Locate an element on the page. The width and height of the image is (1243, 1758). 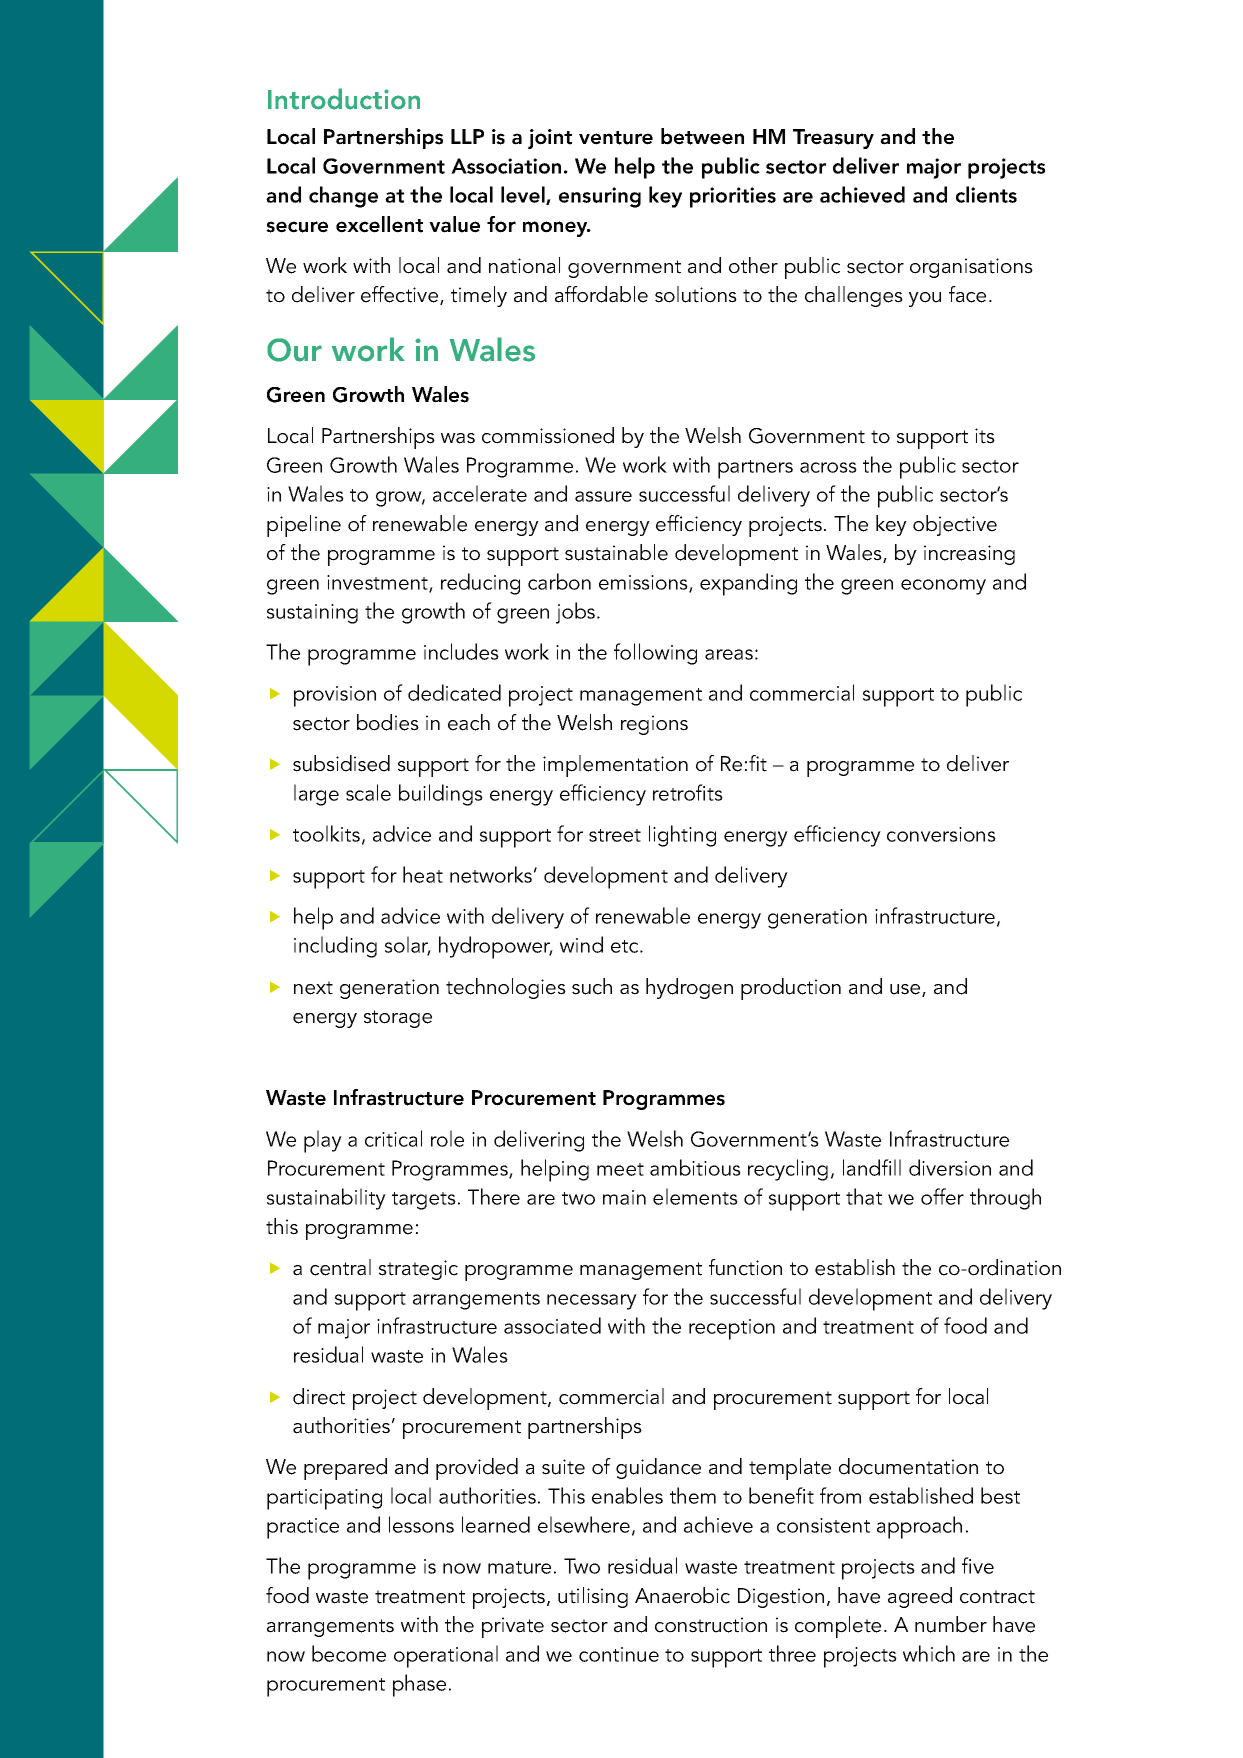
provision is located at coordinates (335, 696).
